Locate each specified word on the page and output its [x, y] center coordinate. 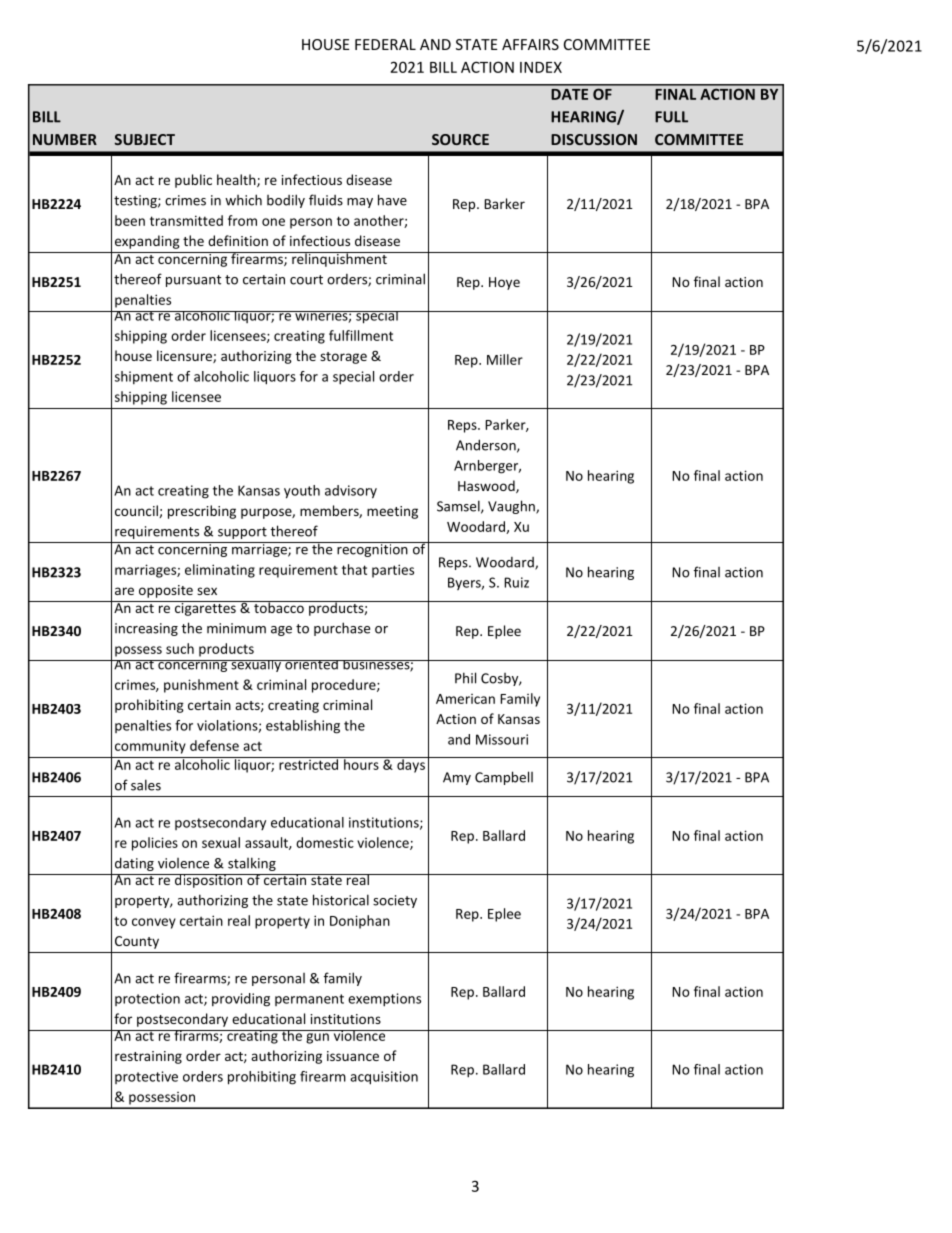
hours [361, 763]
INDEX [541, 67]
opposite [166, 591]
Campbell [504, 778]
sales [146, 785]
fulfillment [361, 335]
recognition [372, 549]
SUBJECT [145, 139]
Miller [505, 359]
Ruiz [516, 582]
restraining [148, 1057]
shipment [144, 377]
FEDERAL [385, 44]
